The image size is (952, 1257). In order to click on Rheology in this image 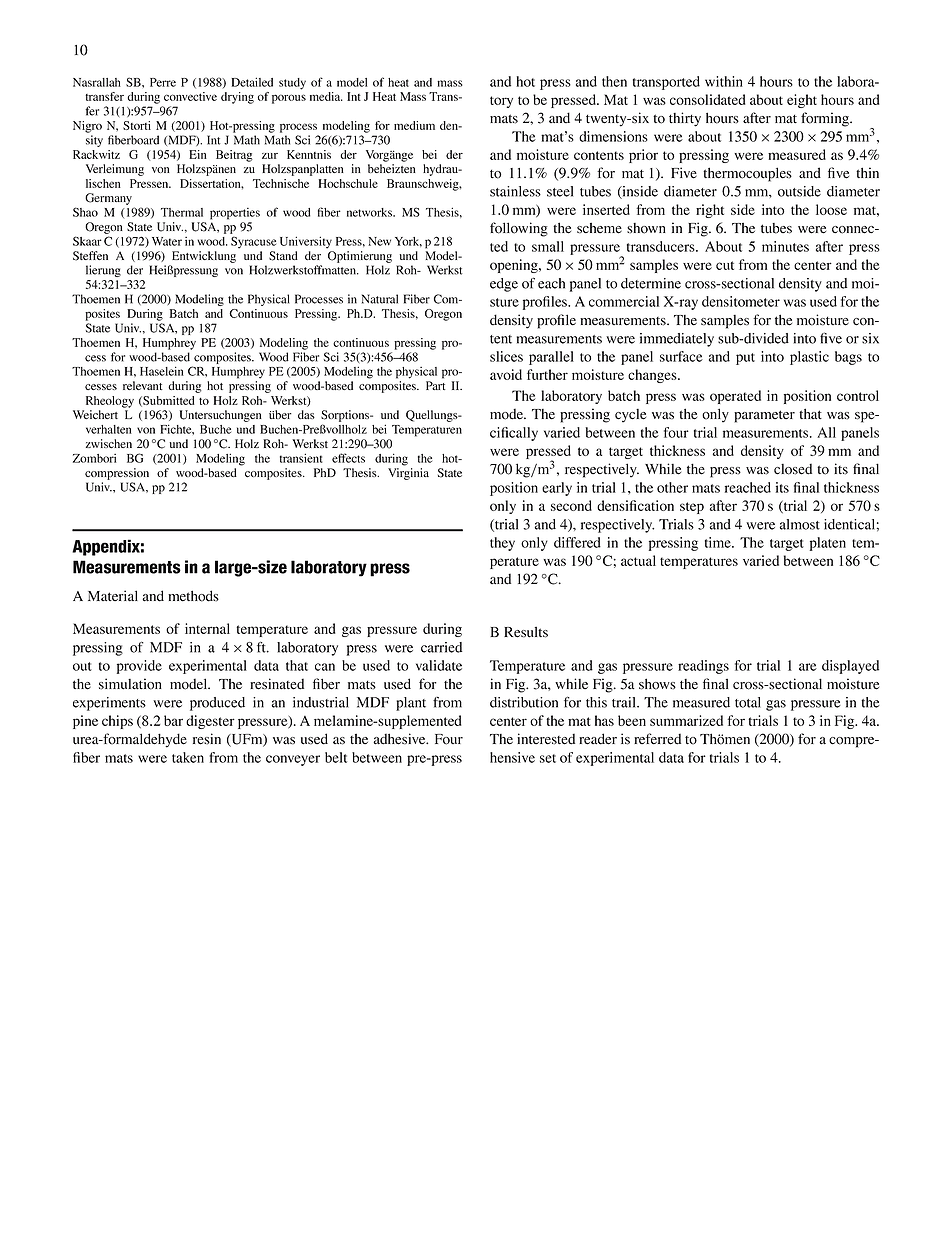, I will do `click(110, 402)`.
